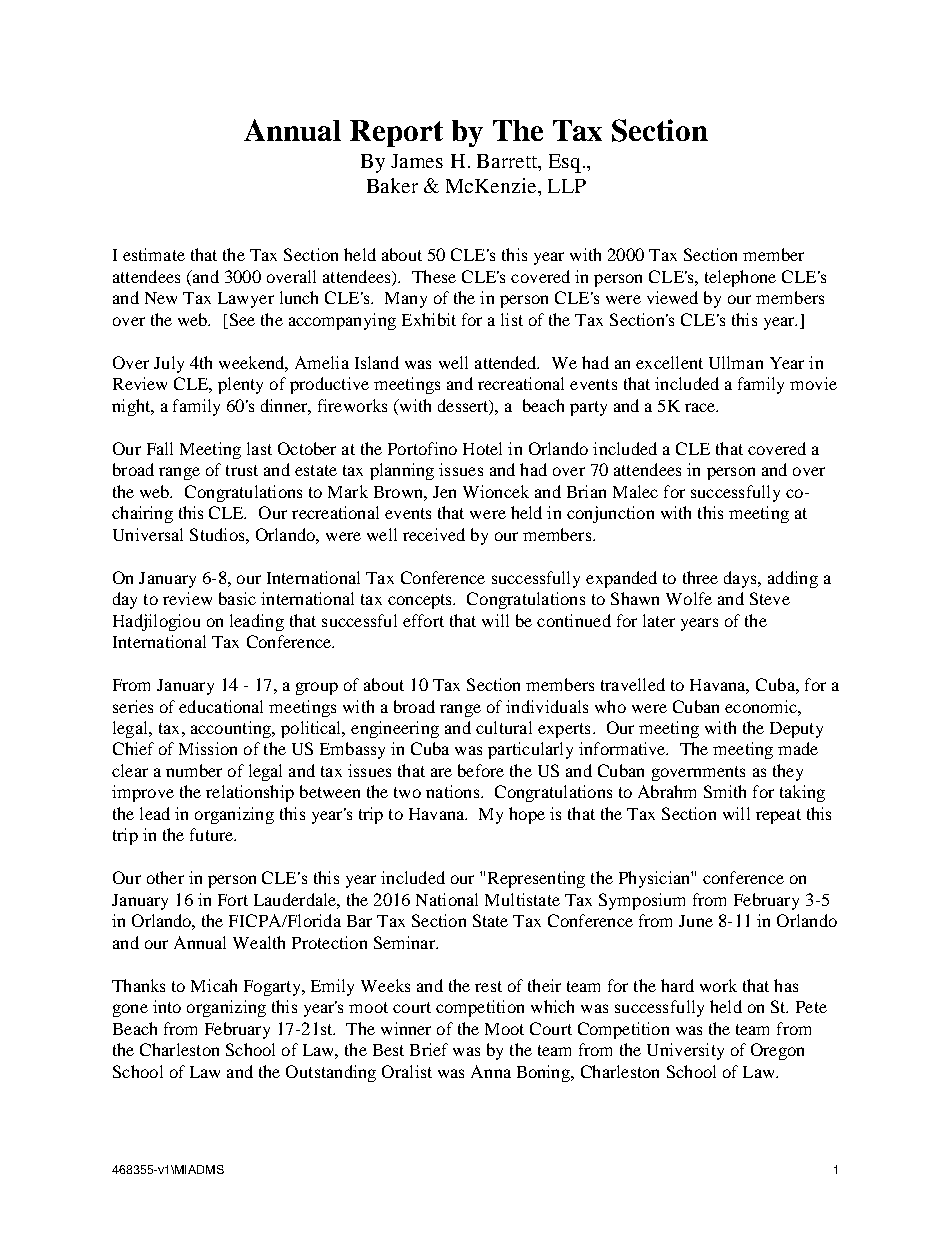  What do you see at coordinates (482, 448) in the document?
I see `Hotel` at bounding box center [482, 448].
